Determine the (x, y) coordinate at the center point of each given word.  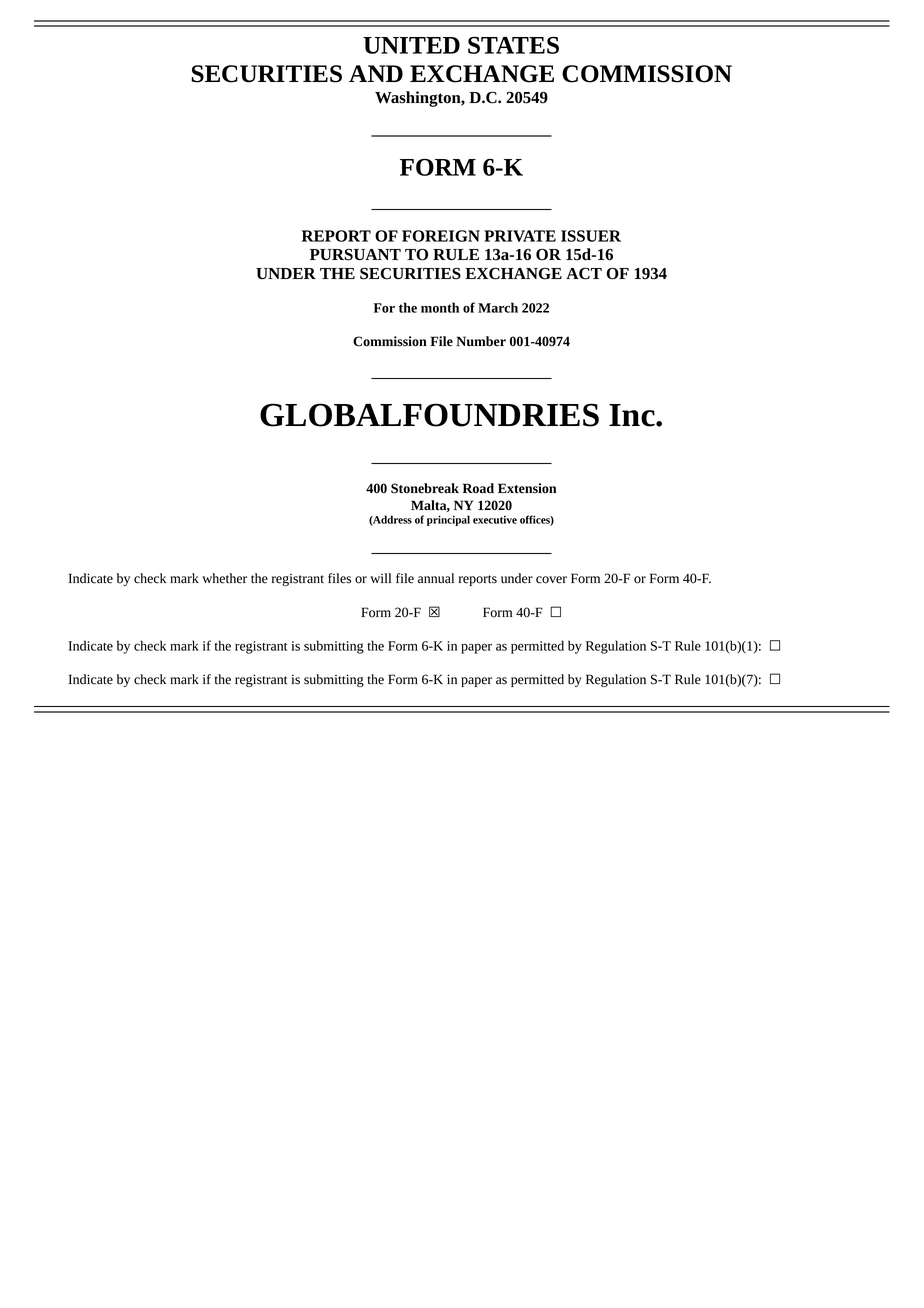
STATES (513, 45)
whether (224, 578)
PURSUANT (355, 255)
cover (551, 580)
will (380, 578)
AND (376, 73)
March (498, 307)
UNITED (411, 45)
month (440, 307)
